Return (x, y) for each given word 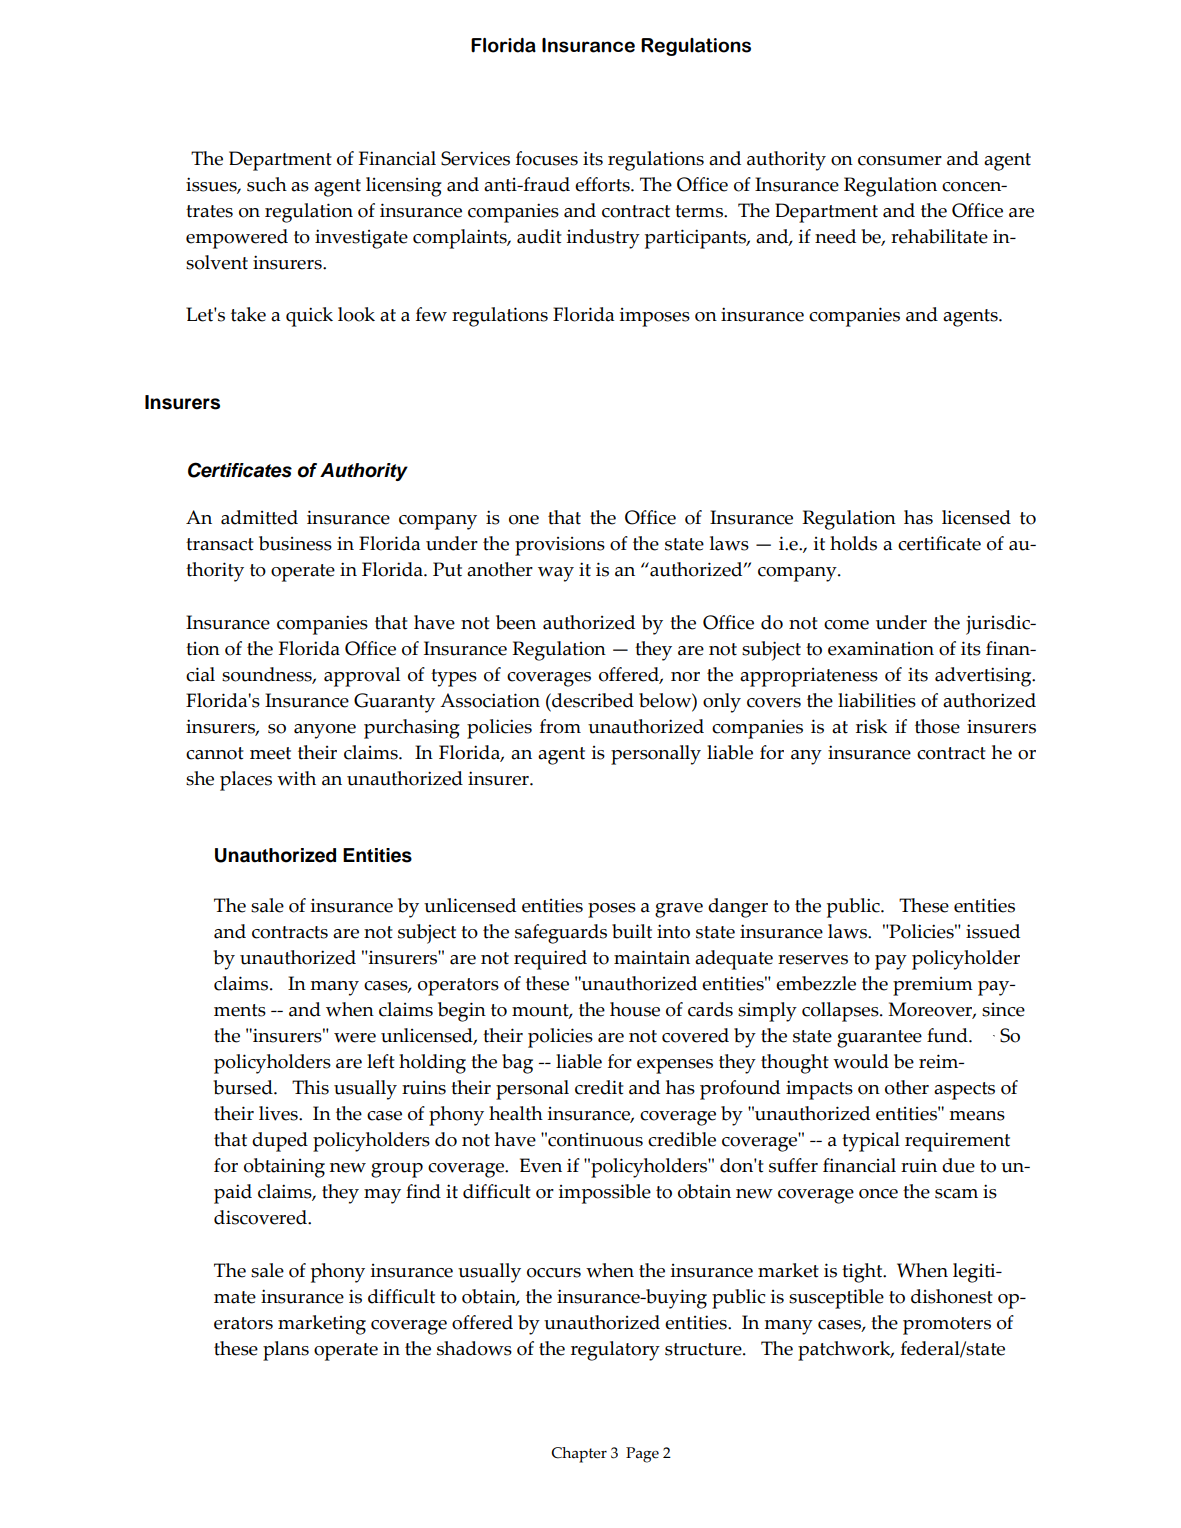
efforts (603, 184)
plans (286, 1351)
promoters (947, 1326)
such (267, 184)
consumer (900, 161)
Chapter (579, 1455)
